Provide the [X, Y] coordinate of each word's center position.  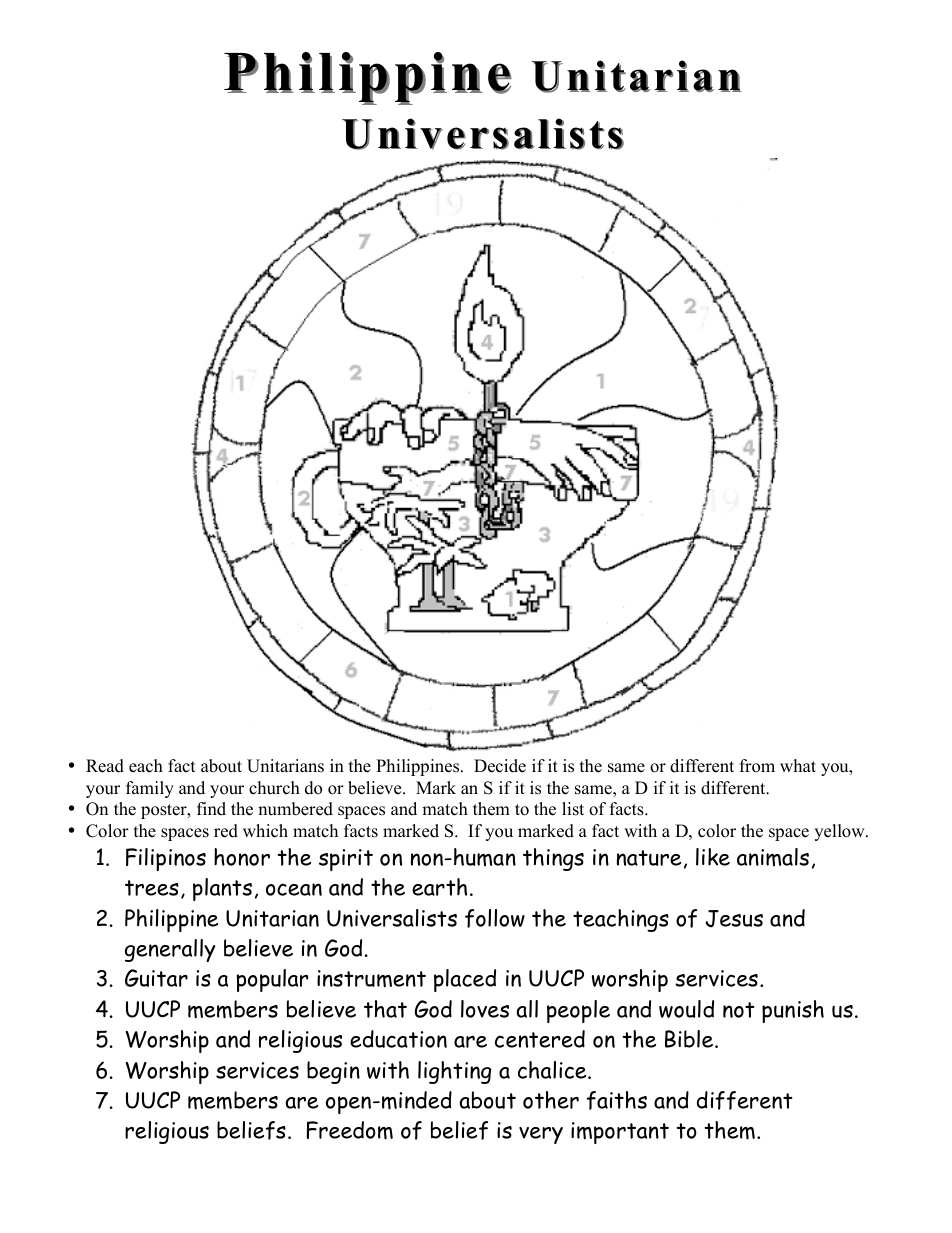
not [739, 1010]
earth [439, 887]
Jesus [734, 919]
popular [272, 980]
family [150, 789]
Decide [500, 766]
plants [222, 889]
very [541, 1135]
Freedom [350, 1130]
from [757, 766]
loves [485, 1009]
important [620, 1133]
